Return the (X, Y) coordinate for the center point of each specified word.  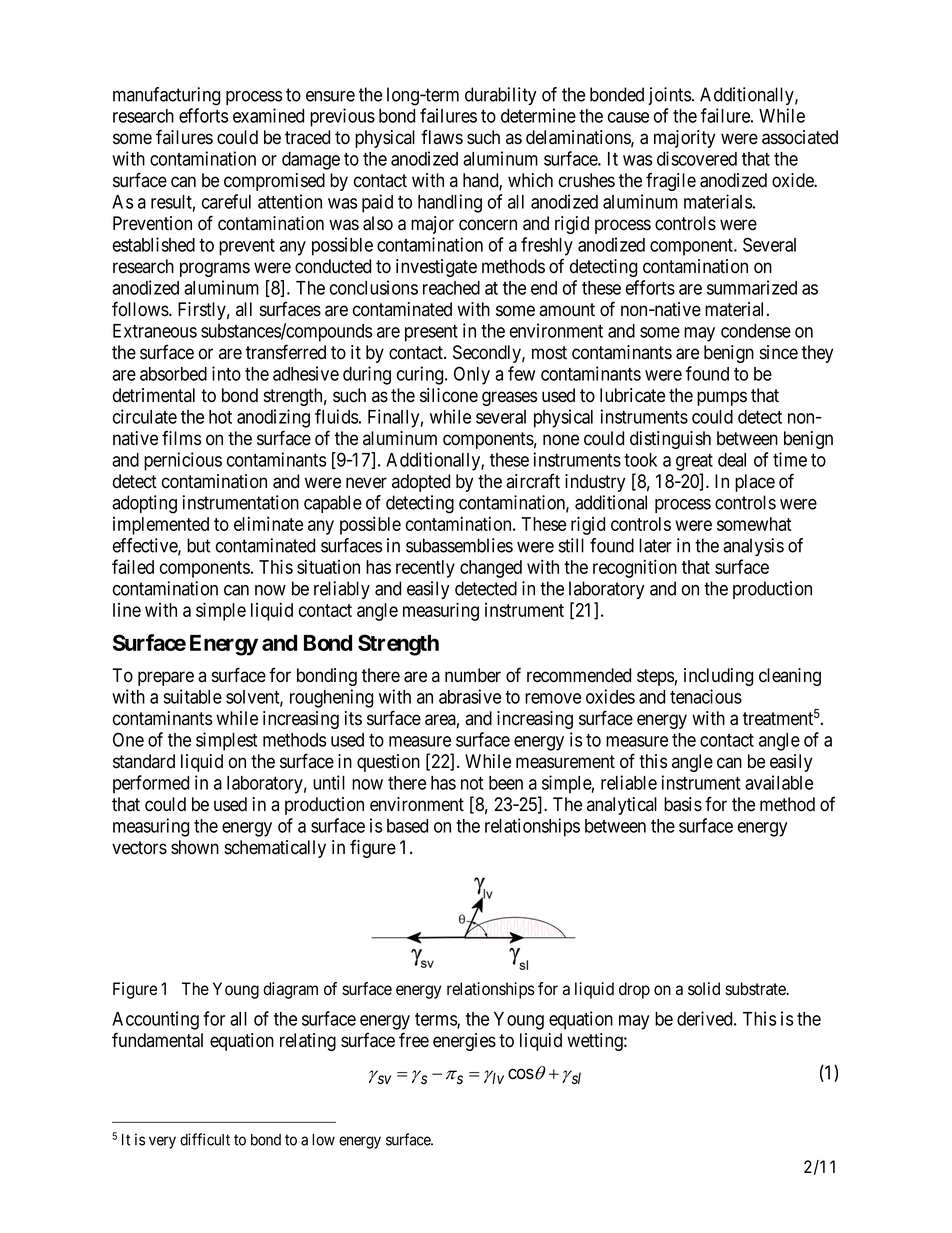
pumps (722, 398)
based (407, 826)
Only (472, 375)
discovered (697, 158)
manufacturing (166, 96)
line (127, 610)
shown (195, 847)
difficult (205, 1139)
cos (521, 1074)
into (226, 373)
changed (491, 569)
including (718, 677)
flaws (442, 137)
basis (683, 804)
